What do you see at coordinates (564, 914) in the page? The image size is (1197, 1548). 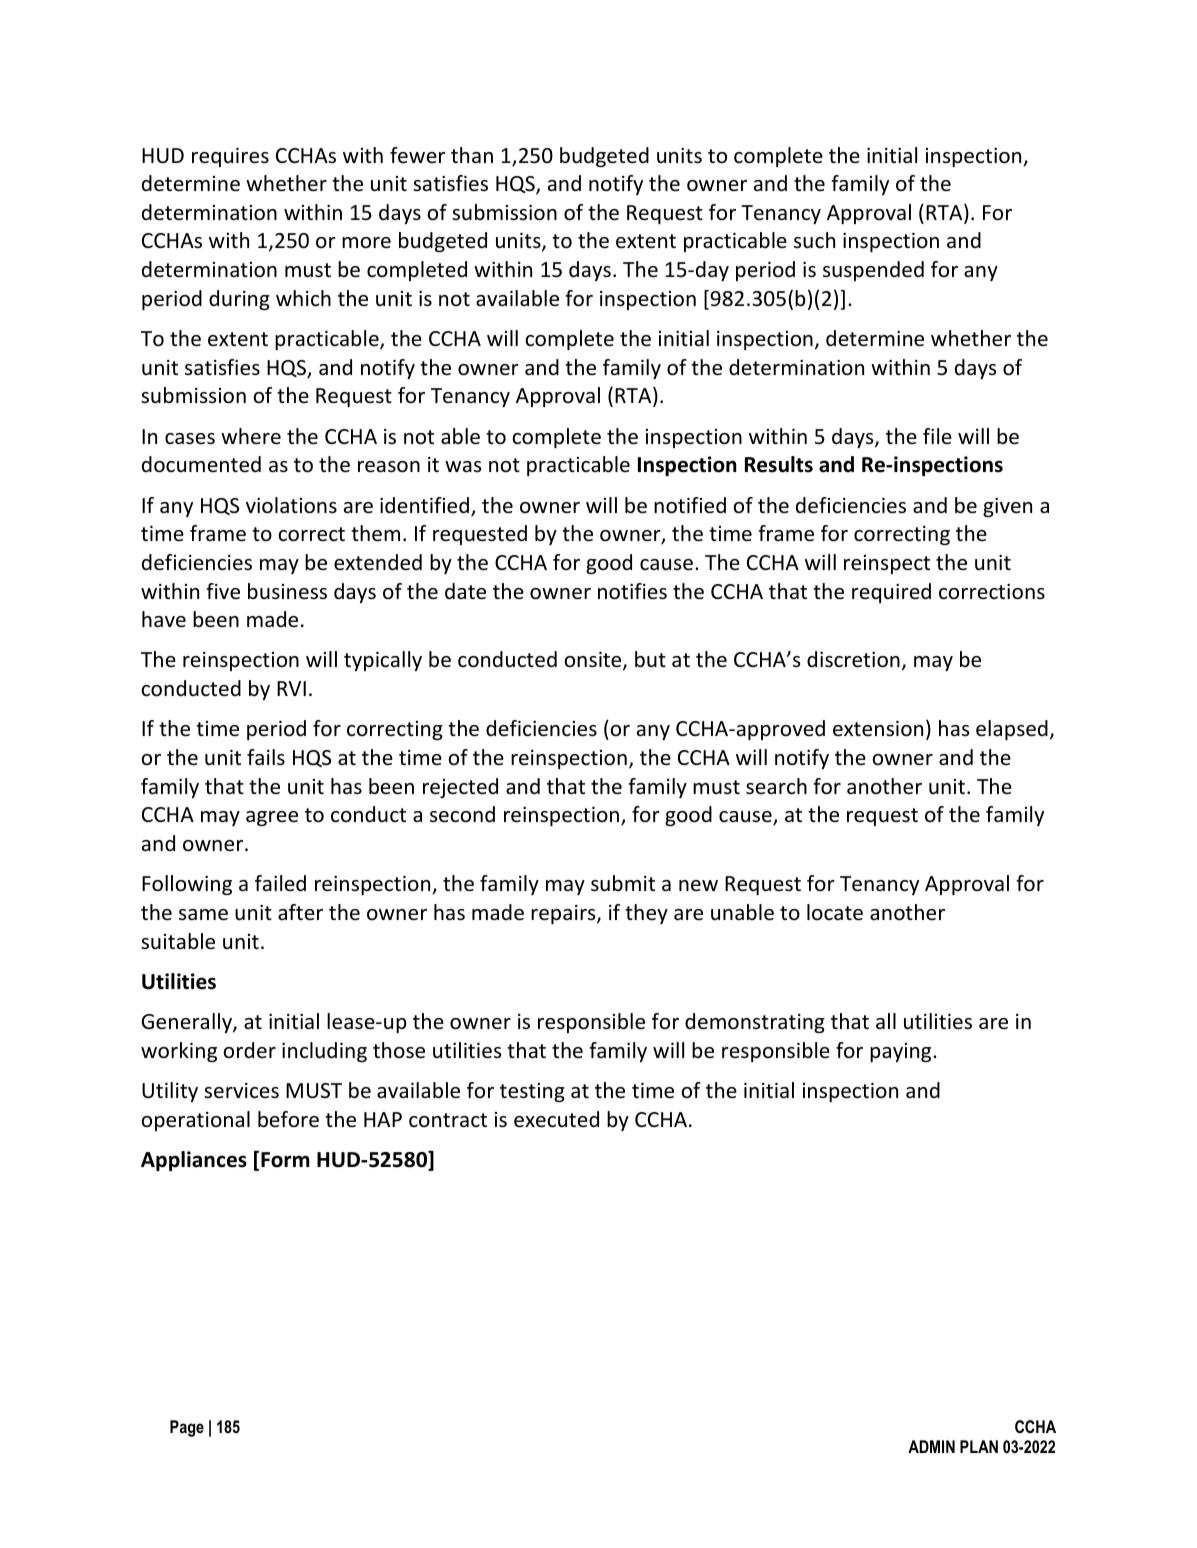 I see `repairs` at bounding box center [564, 914].
